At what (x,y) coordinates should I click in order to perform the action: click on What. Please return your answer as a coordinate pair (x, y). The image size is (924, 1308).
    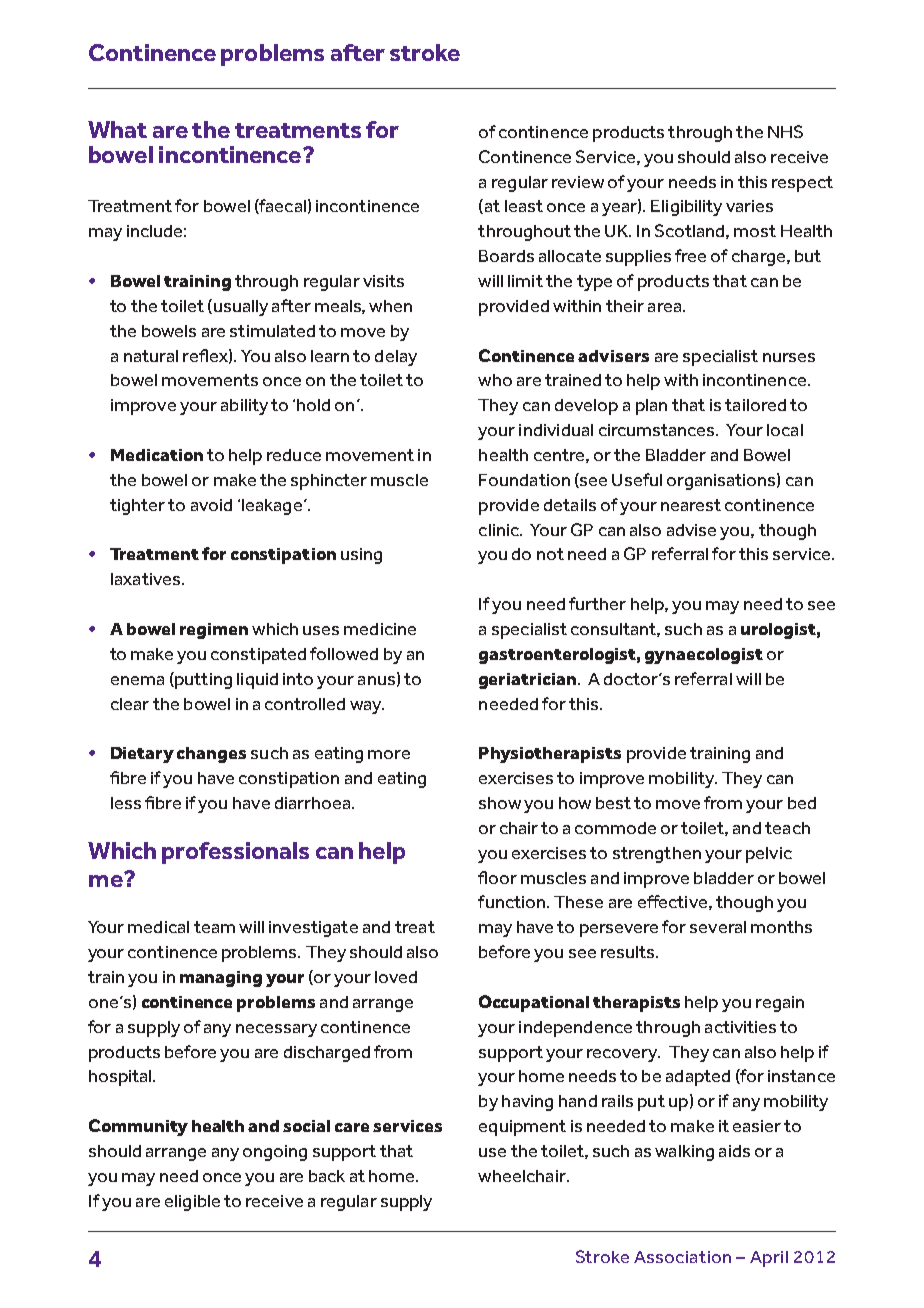
    Looking at the image, I should click on (117, 129).
